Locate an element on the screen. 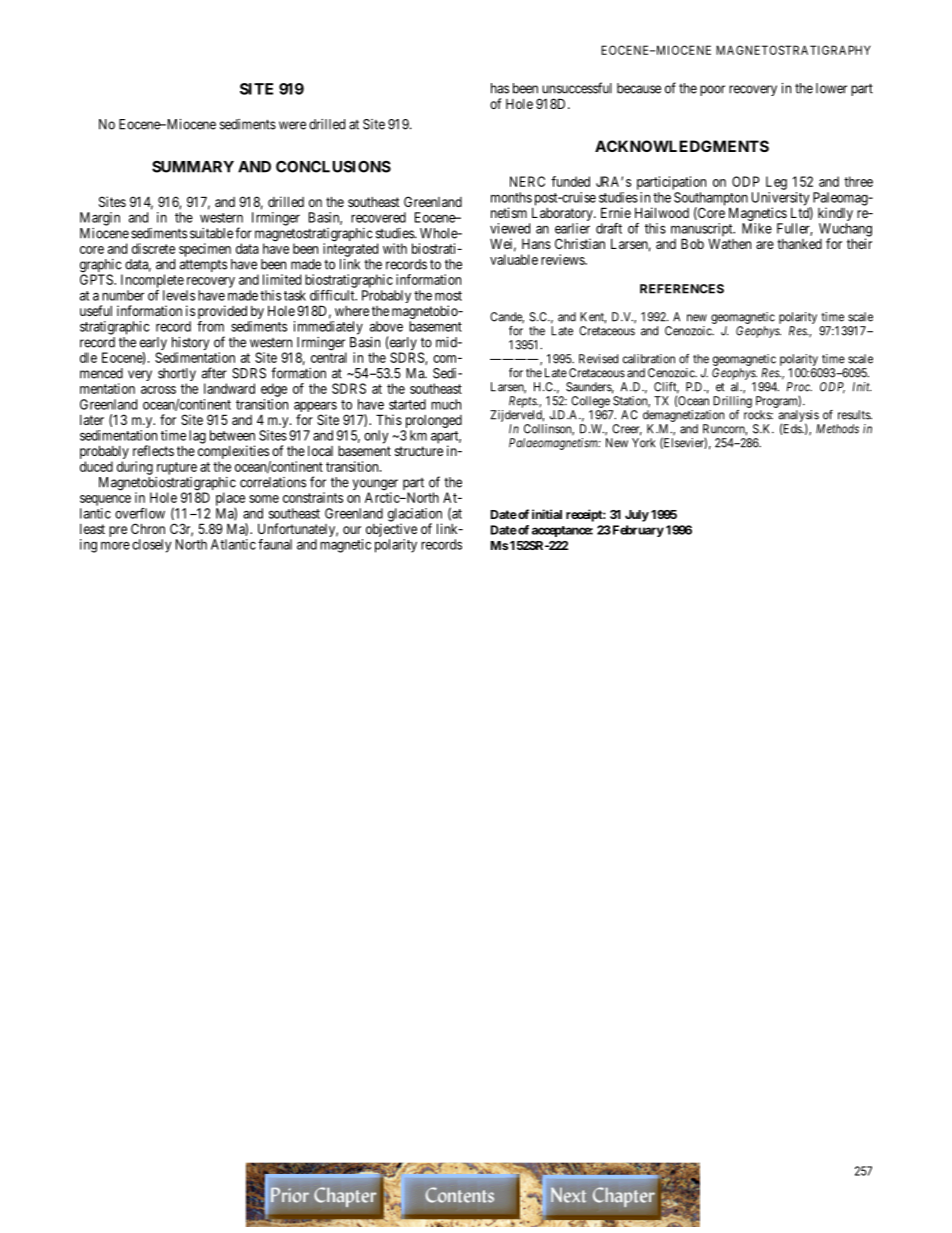 This screenshot has width=952, height=1233. months is located at coordinates (511, 197).
